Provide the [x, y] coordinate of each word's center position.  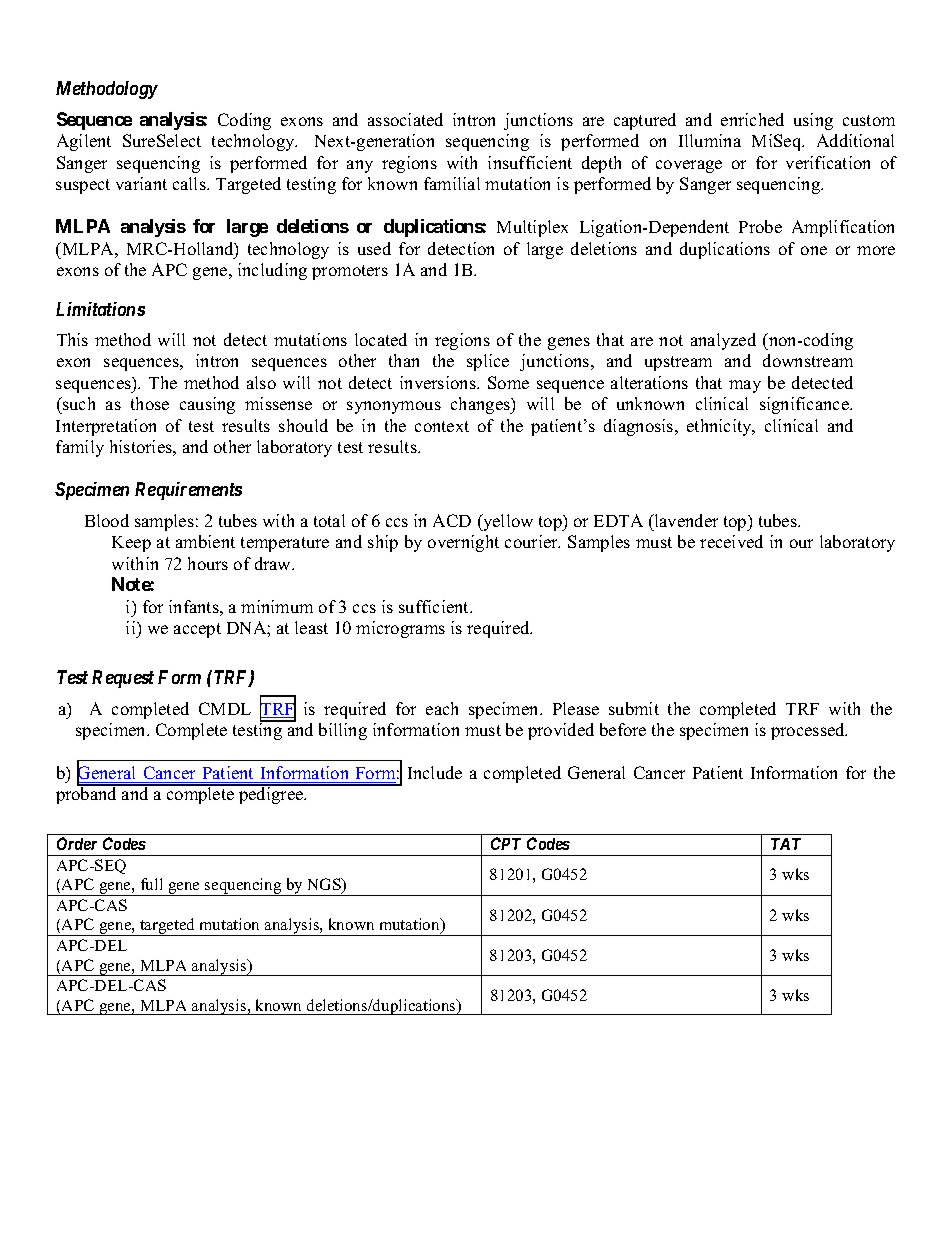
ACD [452, 520]
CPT [506, 843]
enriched [752, 119]
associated [405, 119]
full [151, 884]
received [731, 541]
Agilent [84, 142]
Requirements [188, 491]
